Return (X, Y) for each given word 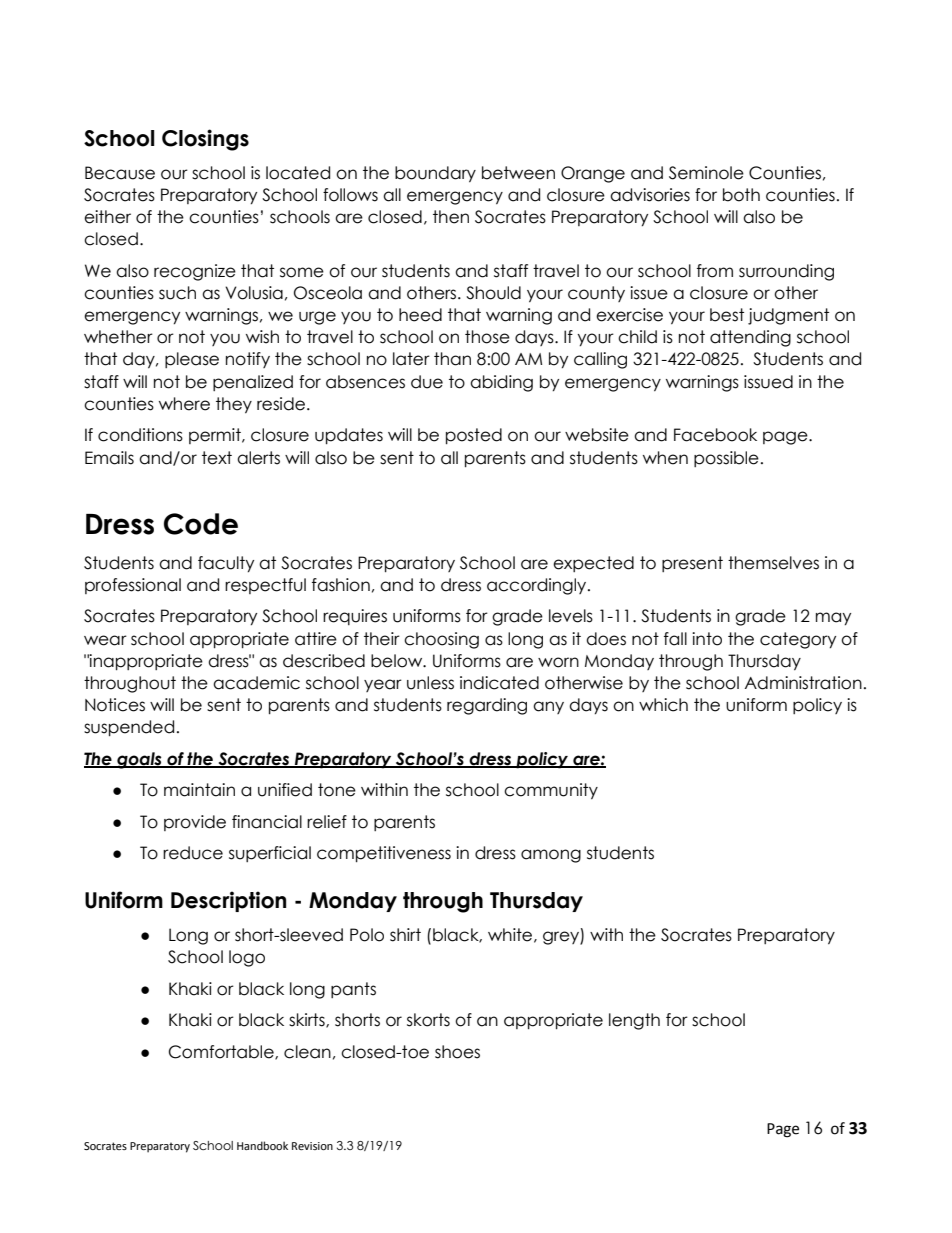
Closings (205, 140)
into (707, 639)
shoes (457, 1052)
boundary (435, 174)
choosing (441, 640)
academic (256, 683)
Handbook (262, 1145)
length (634, 1021)
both (741, 195)
